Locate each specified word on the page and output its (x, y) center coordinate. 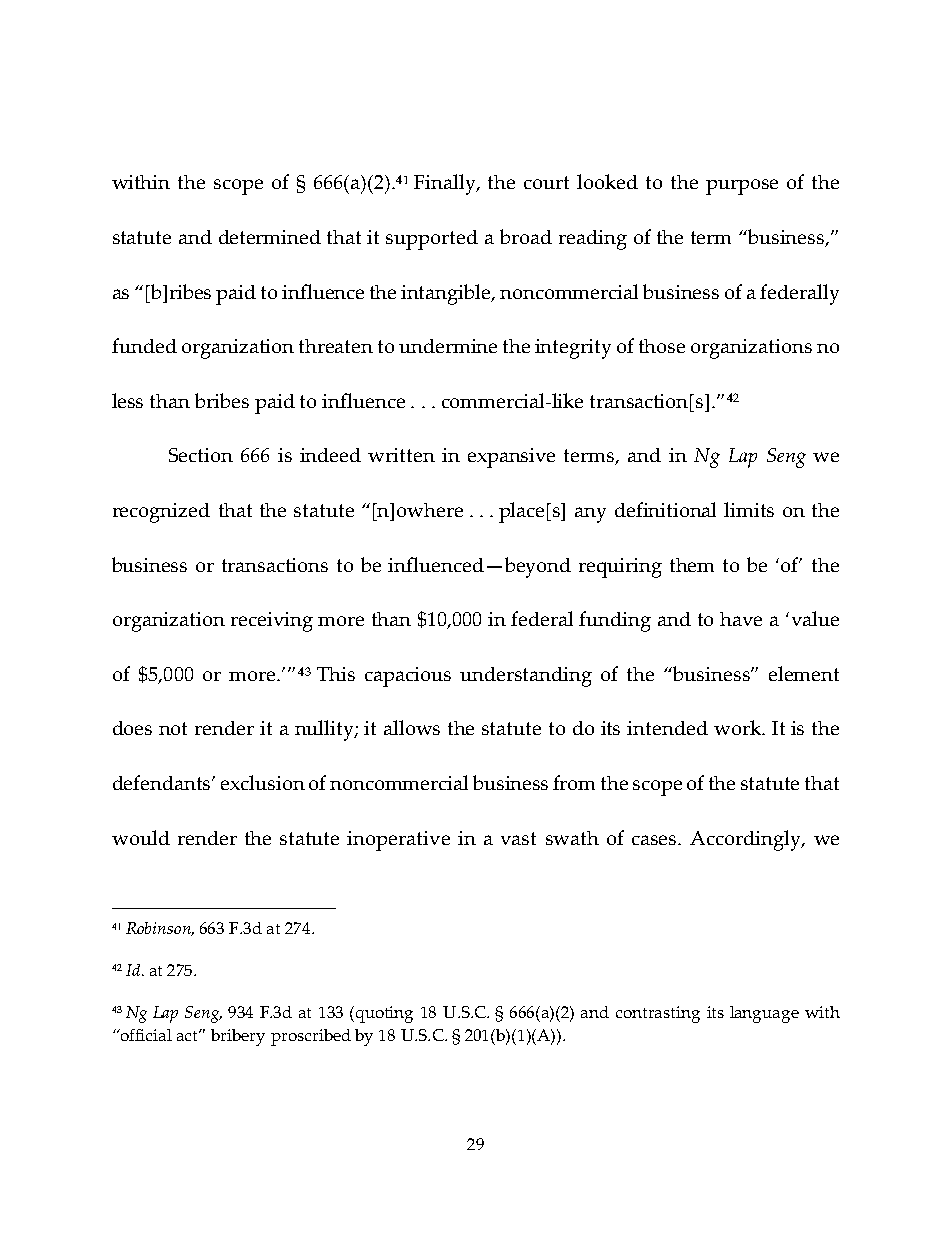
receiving (272, 622)
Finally (446, 184)
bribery (238, 1037)
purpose (742, 187)
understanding (526, 677)
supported (432, 240)
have (741, 619)
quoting (384, 1014)
